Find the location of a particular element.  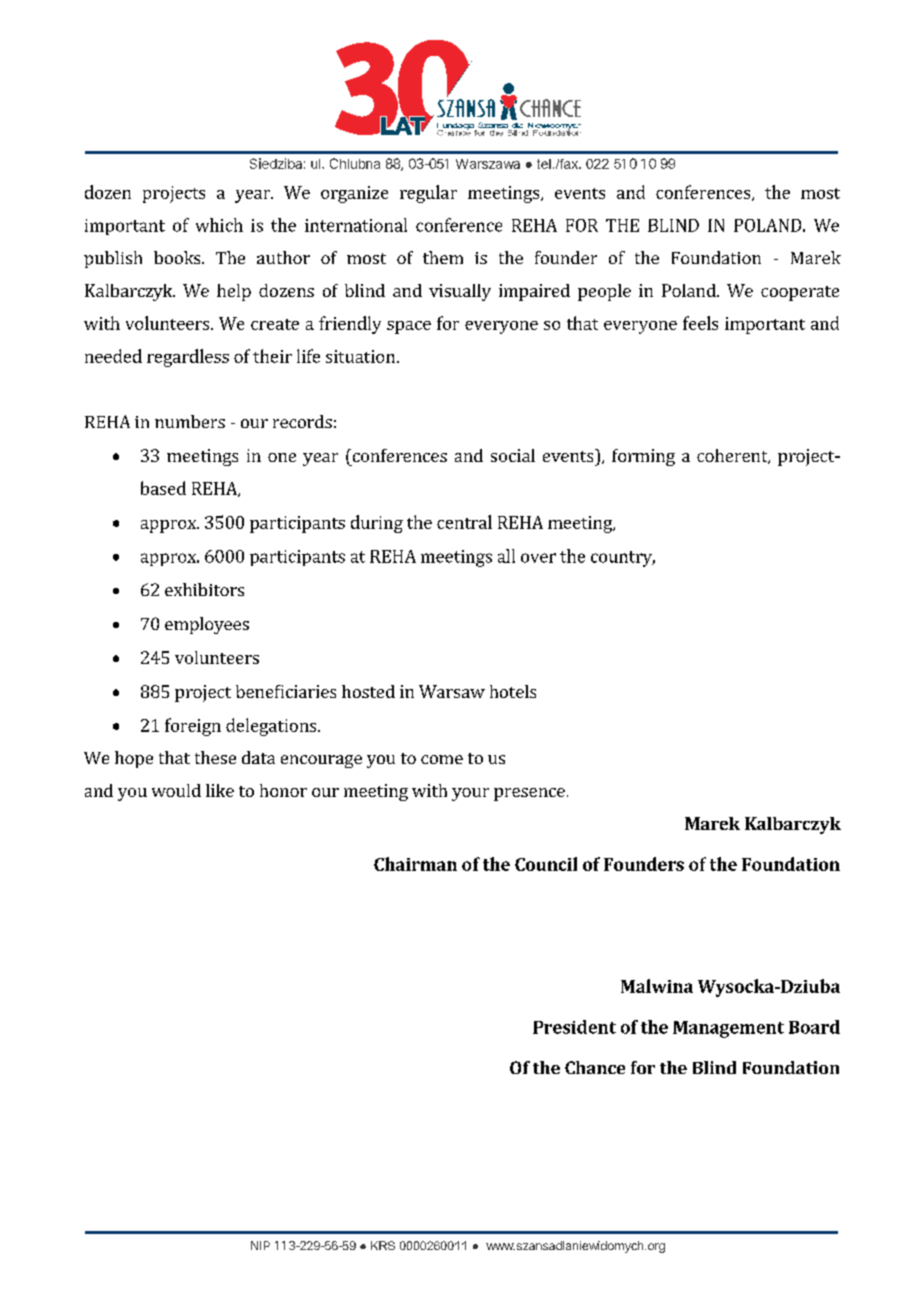

hotels is located at coordinates (513, 691).
